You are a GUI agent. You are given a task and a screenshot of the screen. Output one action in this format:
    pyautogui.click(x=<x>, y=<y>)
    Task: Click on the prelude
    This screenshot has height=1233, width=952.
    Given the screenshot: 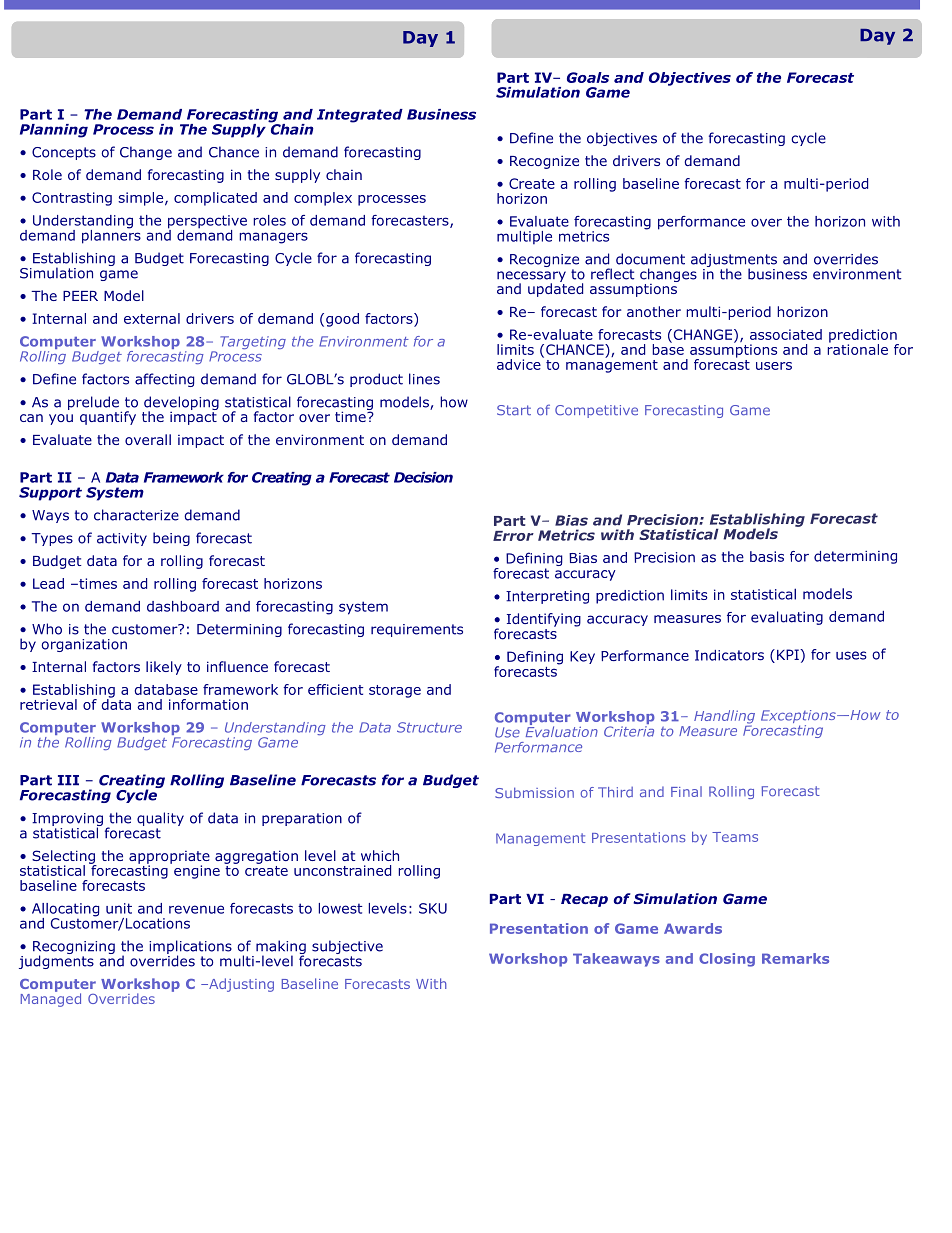 What is the action you would take?
    pyautogui.click(x=93, y=403)
